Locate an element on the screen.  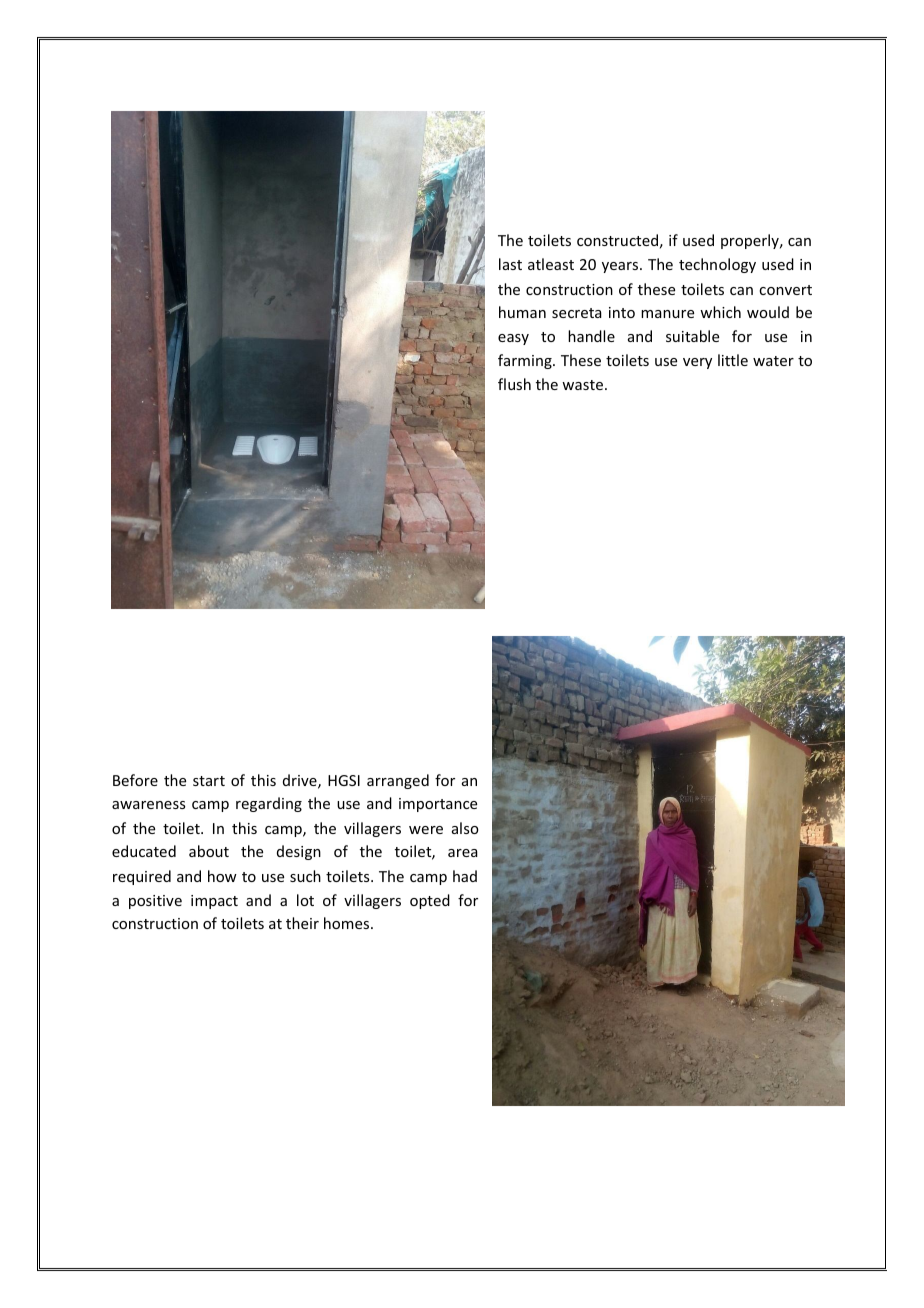
opted is located at coordinates (430, 901).
